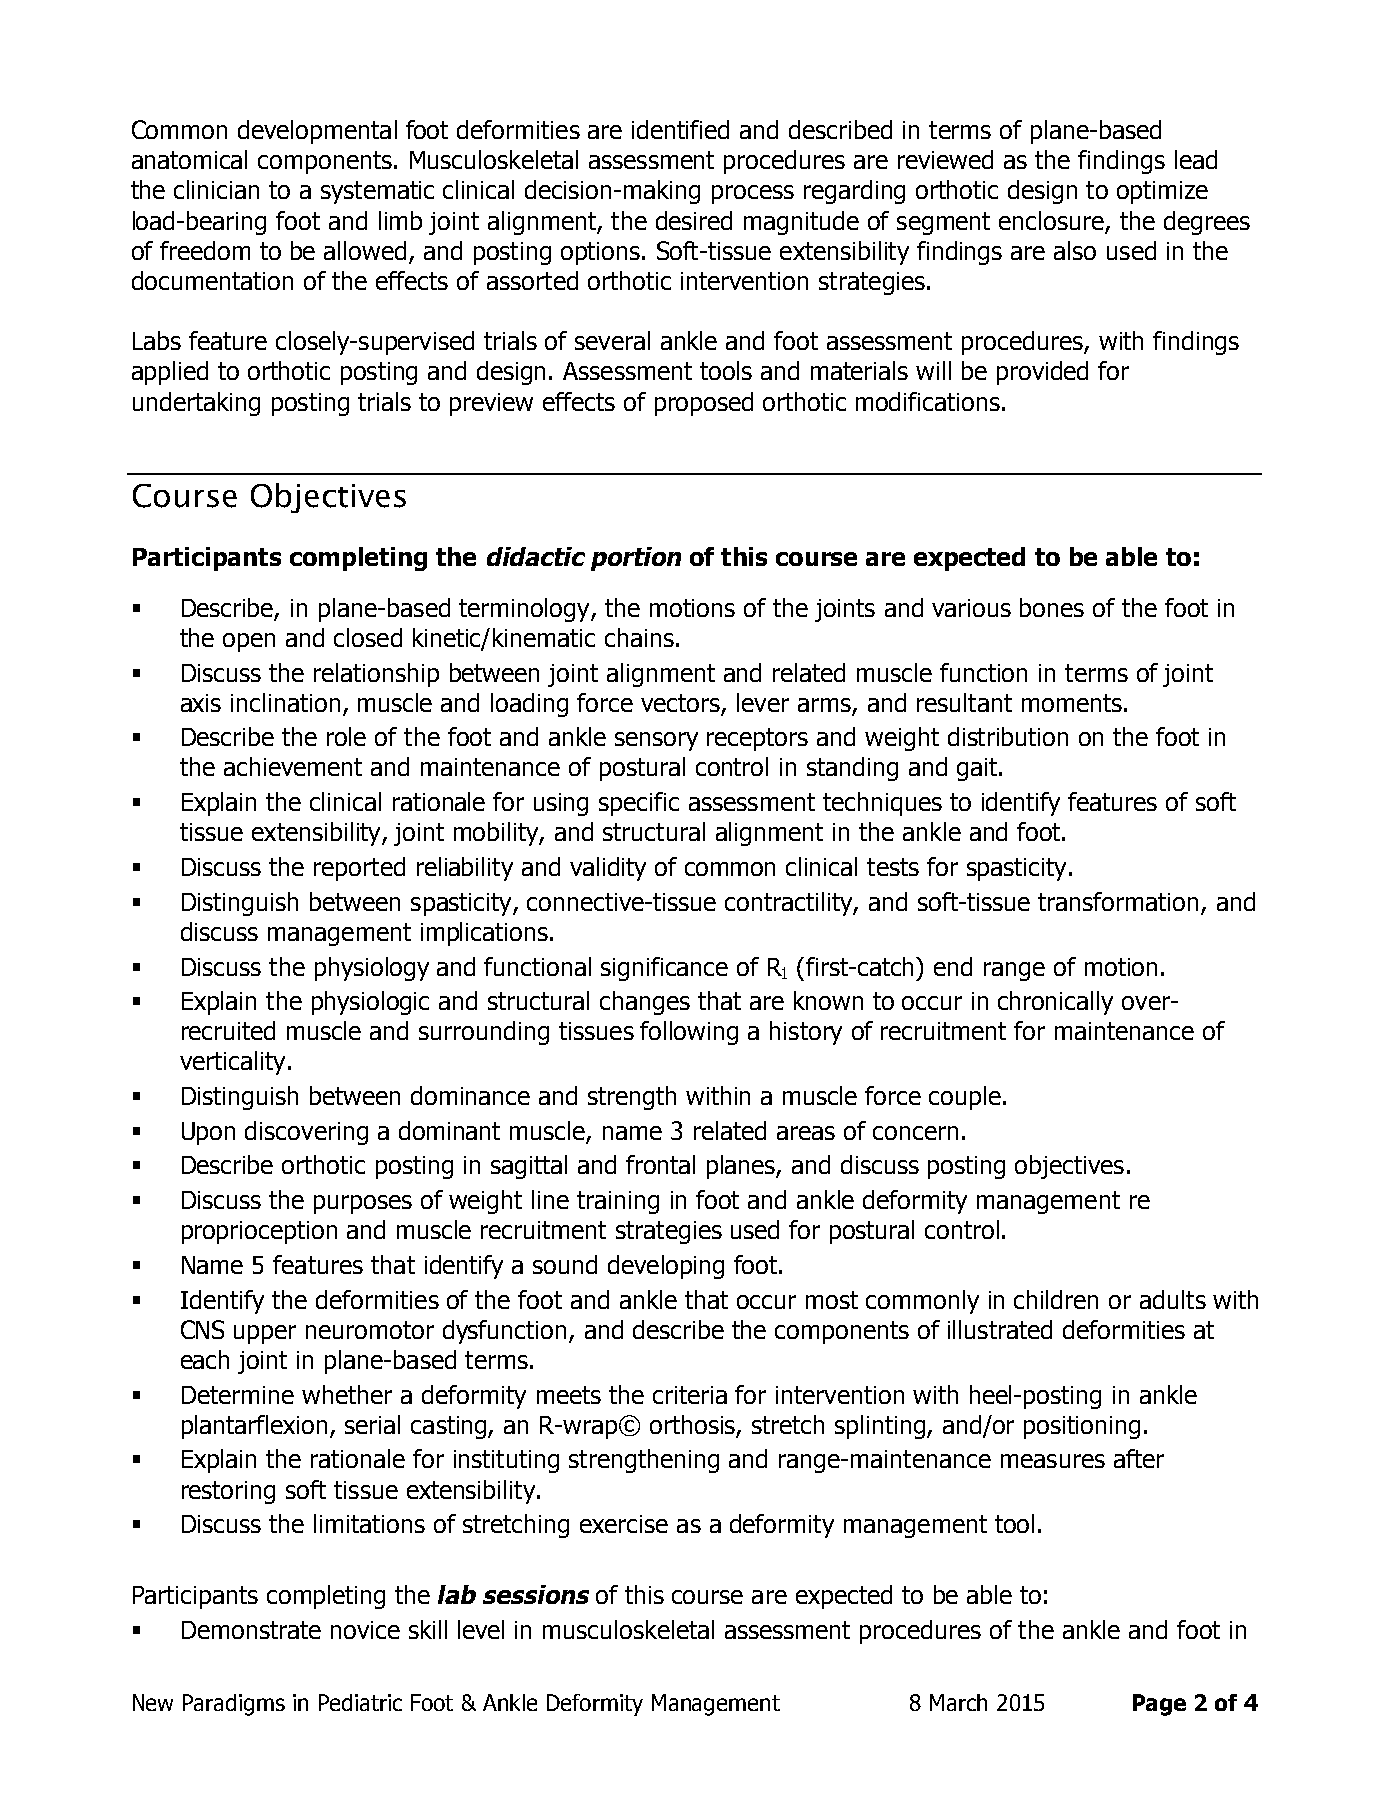 The height and width of the page is (1798, 1389). What do you see at coordinates (216, 189) in the page?
I see `clinician` at bounding box center [216, 189].
